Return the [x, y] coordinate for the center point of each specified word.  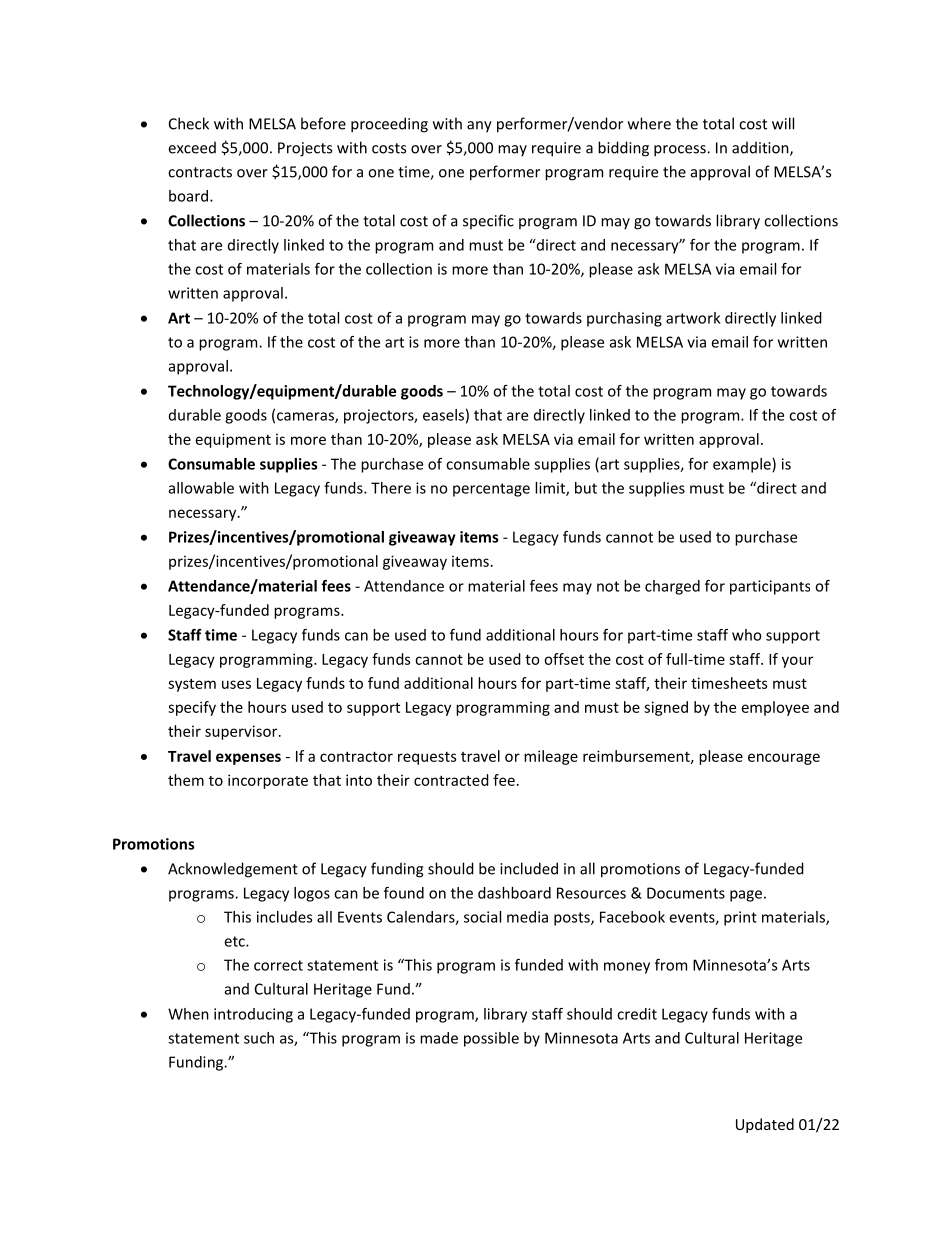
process [681, 151]
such [259, 1038]
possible [491, 1039]
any [479, 127]
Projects [305, 149]
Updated [765, 1125]
